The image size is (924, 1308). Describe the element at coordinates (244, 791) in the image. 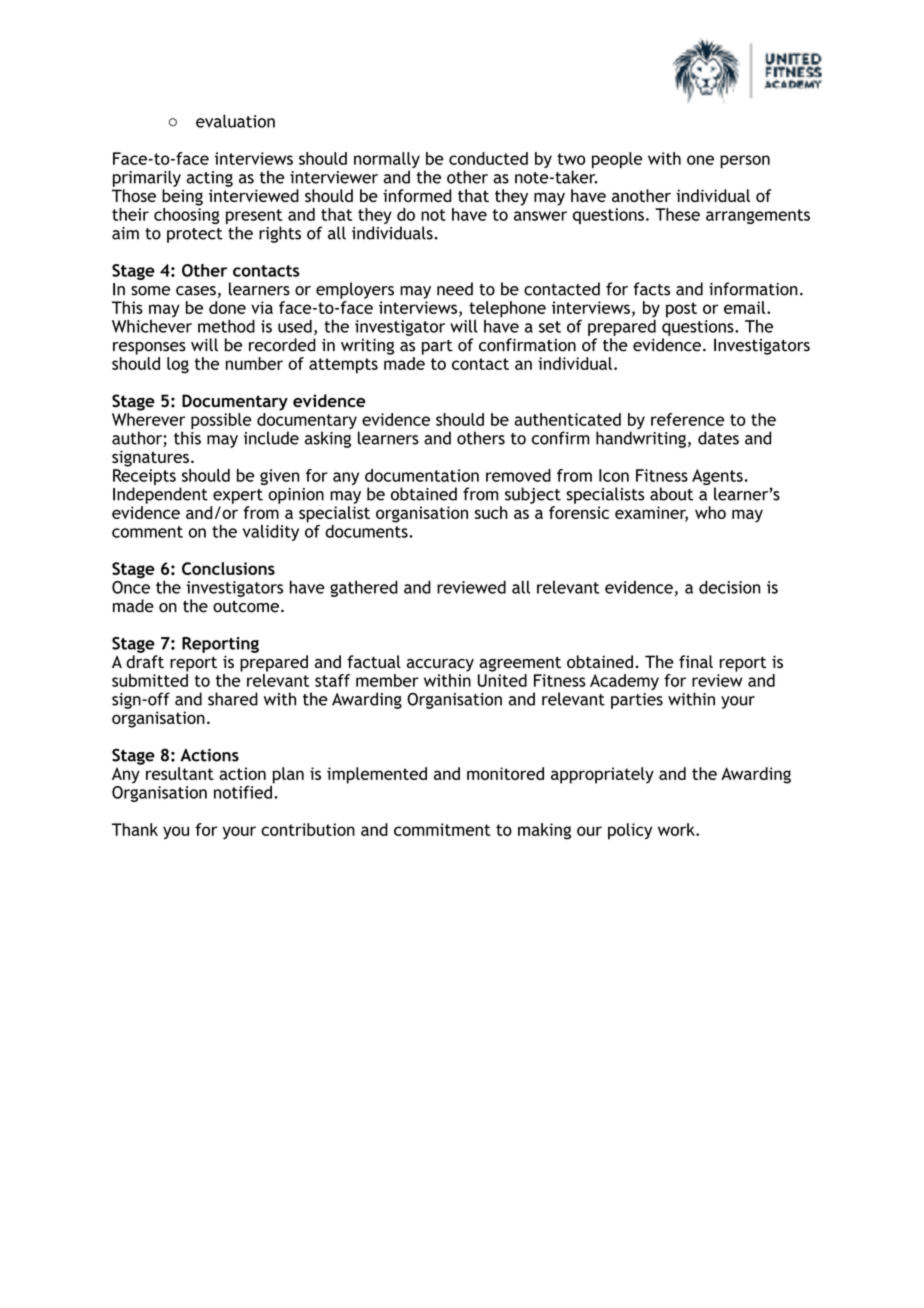

I see `notified` at that location.
